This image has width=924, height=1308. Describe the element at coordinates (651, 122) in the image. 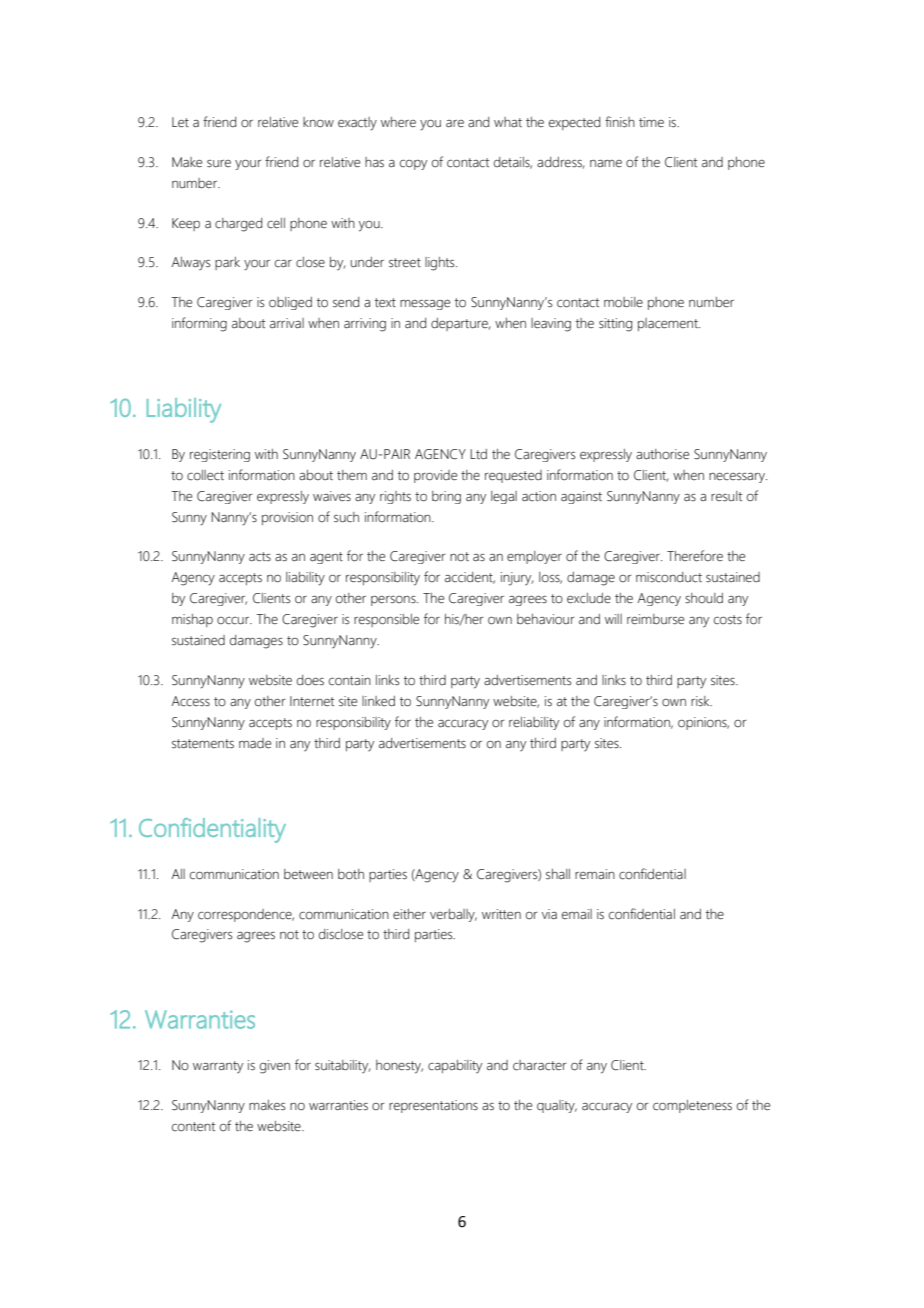

I see `time` at that location.
